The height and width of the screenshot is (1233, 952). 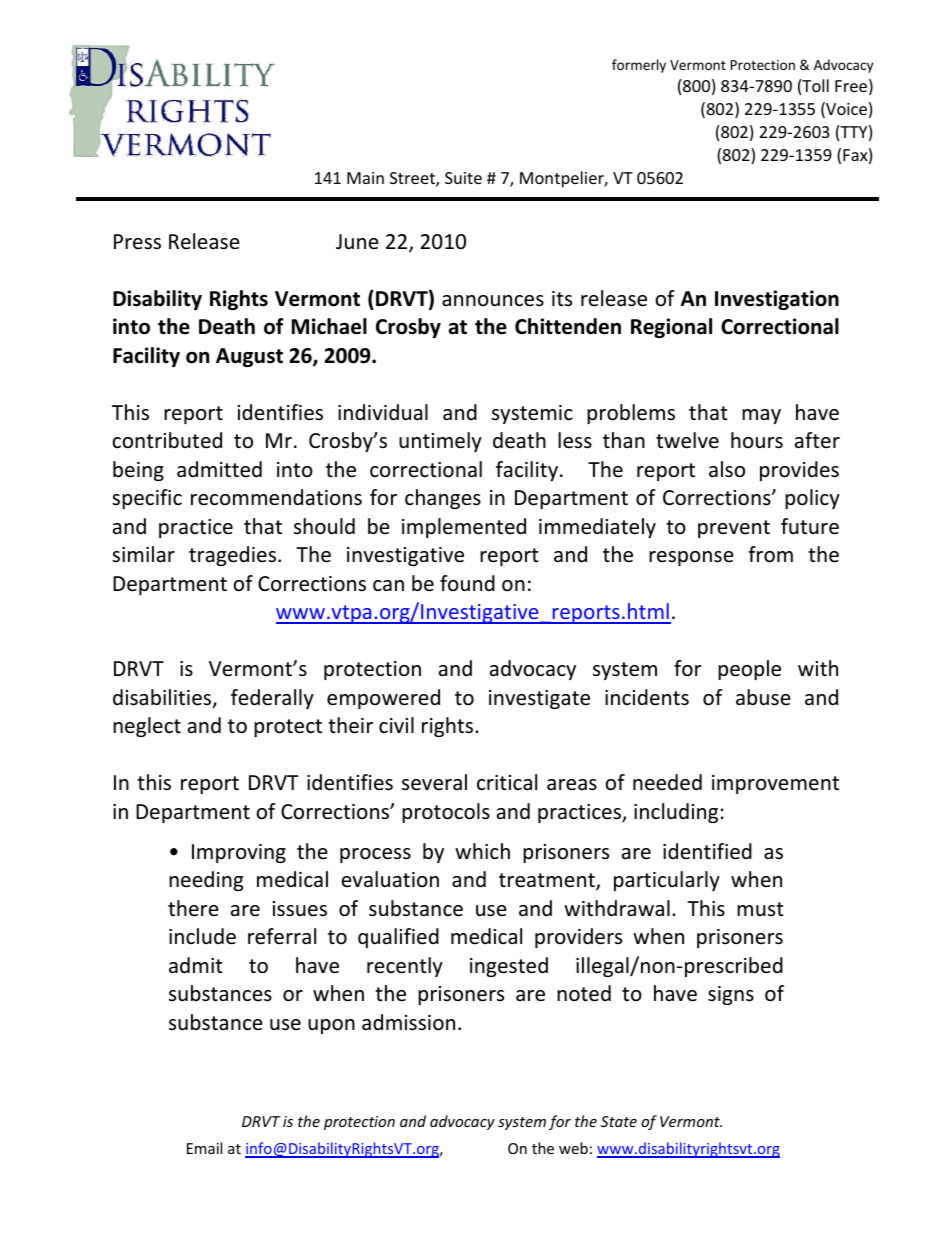 I want to click on Email, so click(x=204, y=1148).
